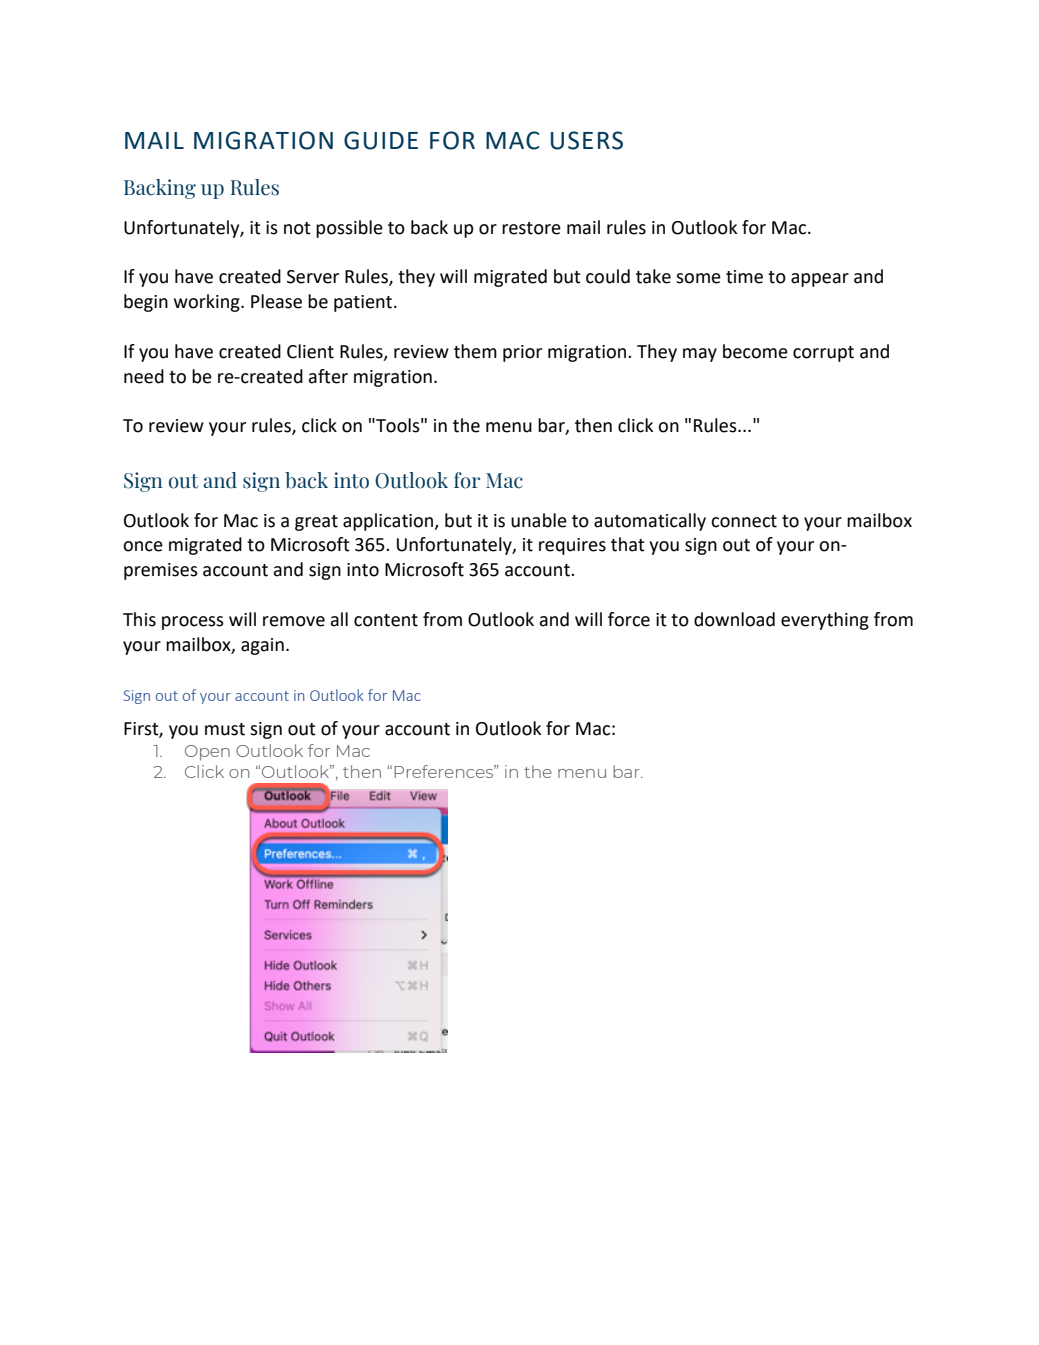  Describe the element at coordinates (225, 729) in the screenshot. I see `must` at that location.
